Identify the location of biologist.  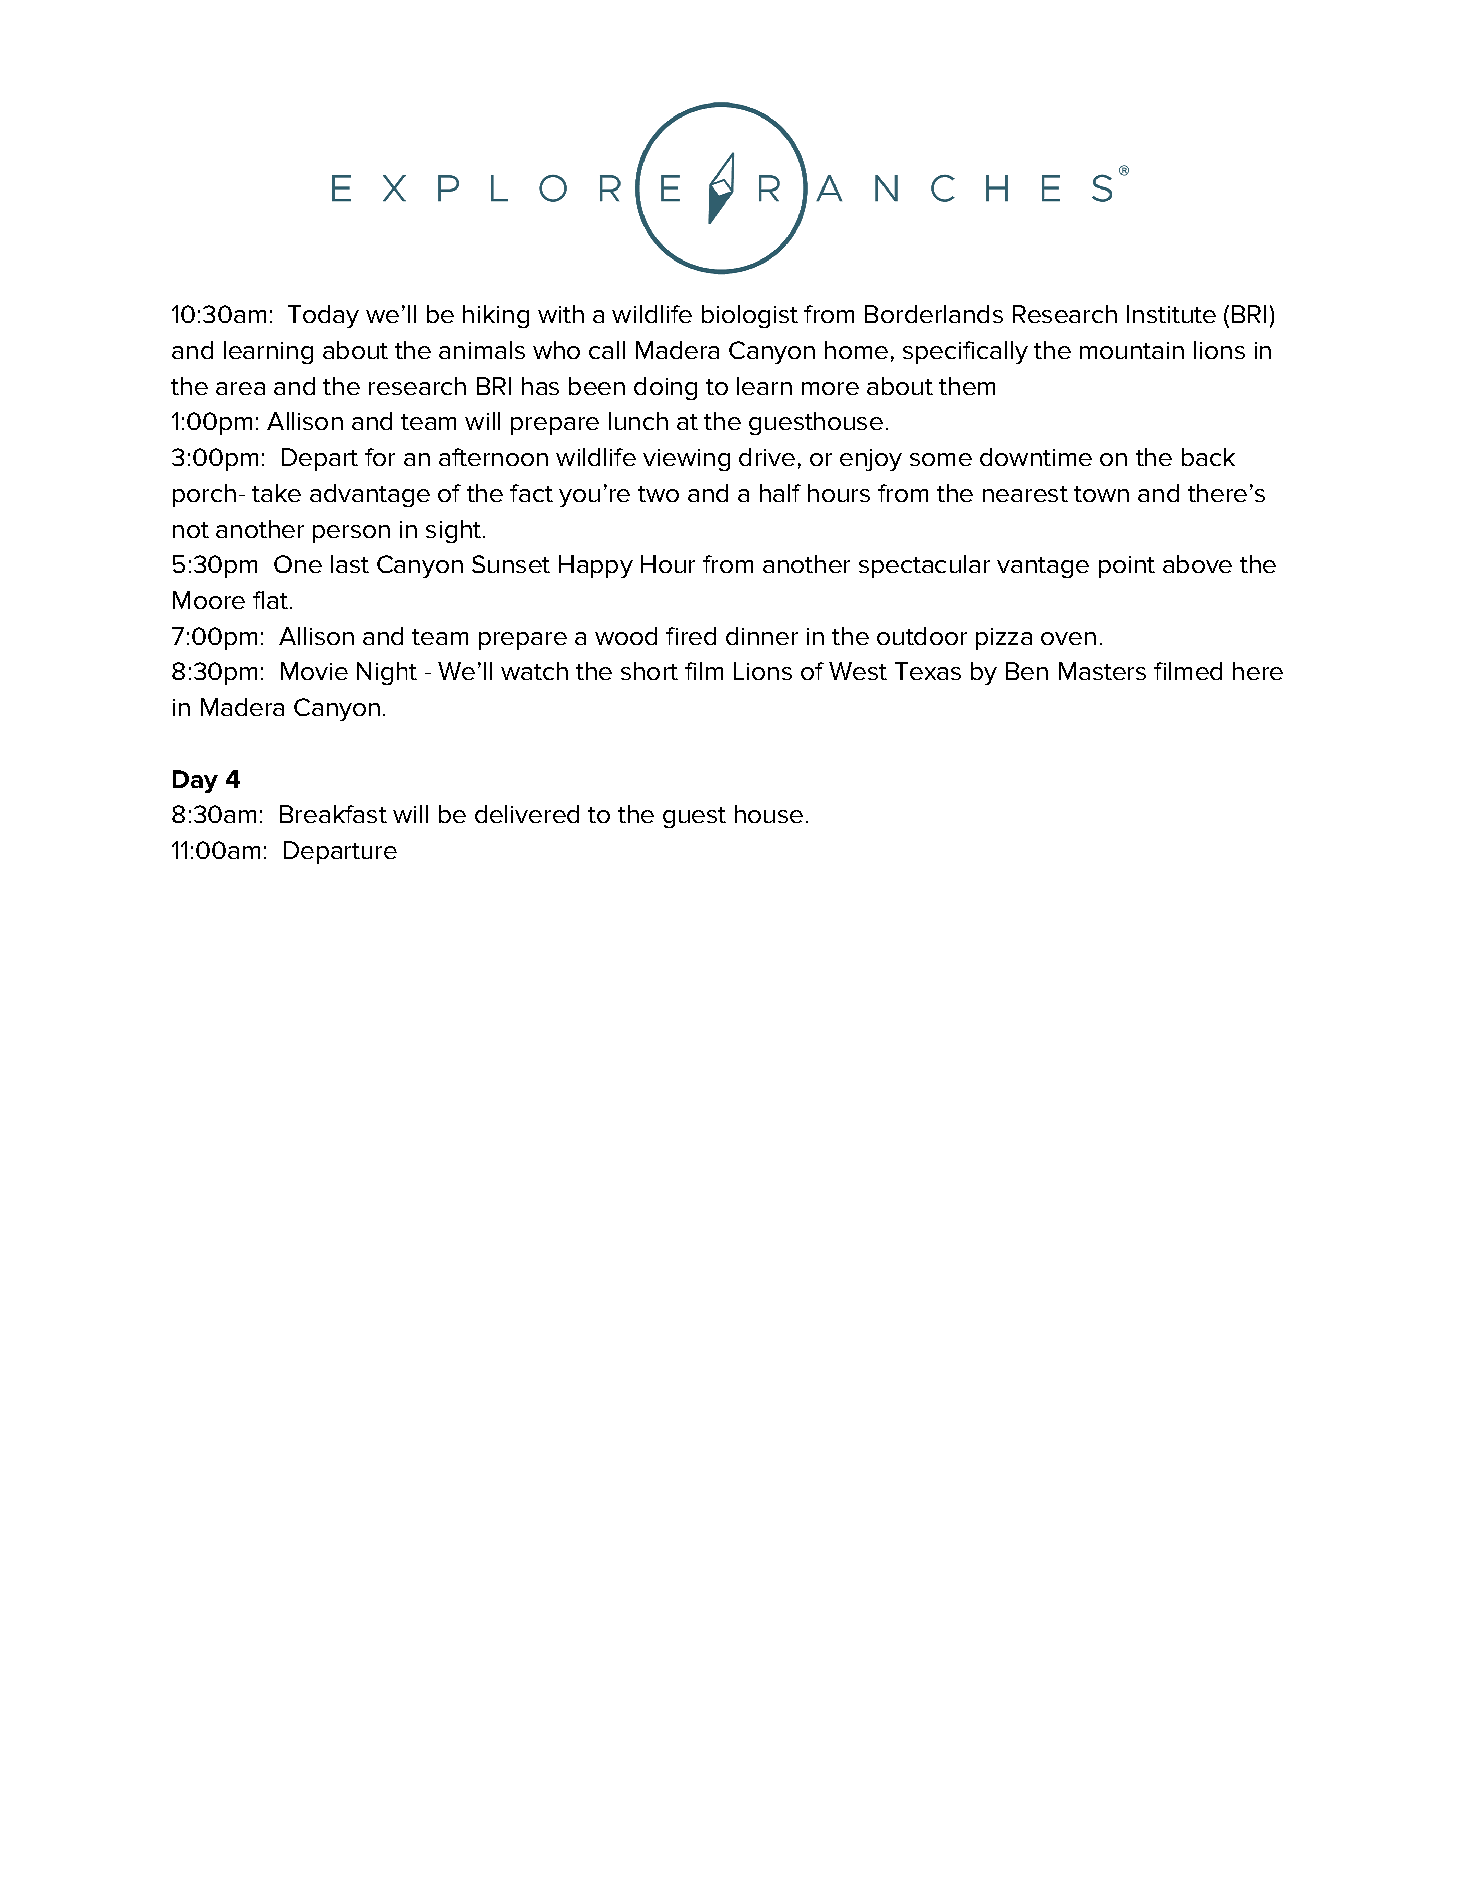
(750, 316).
